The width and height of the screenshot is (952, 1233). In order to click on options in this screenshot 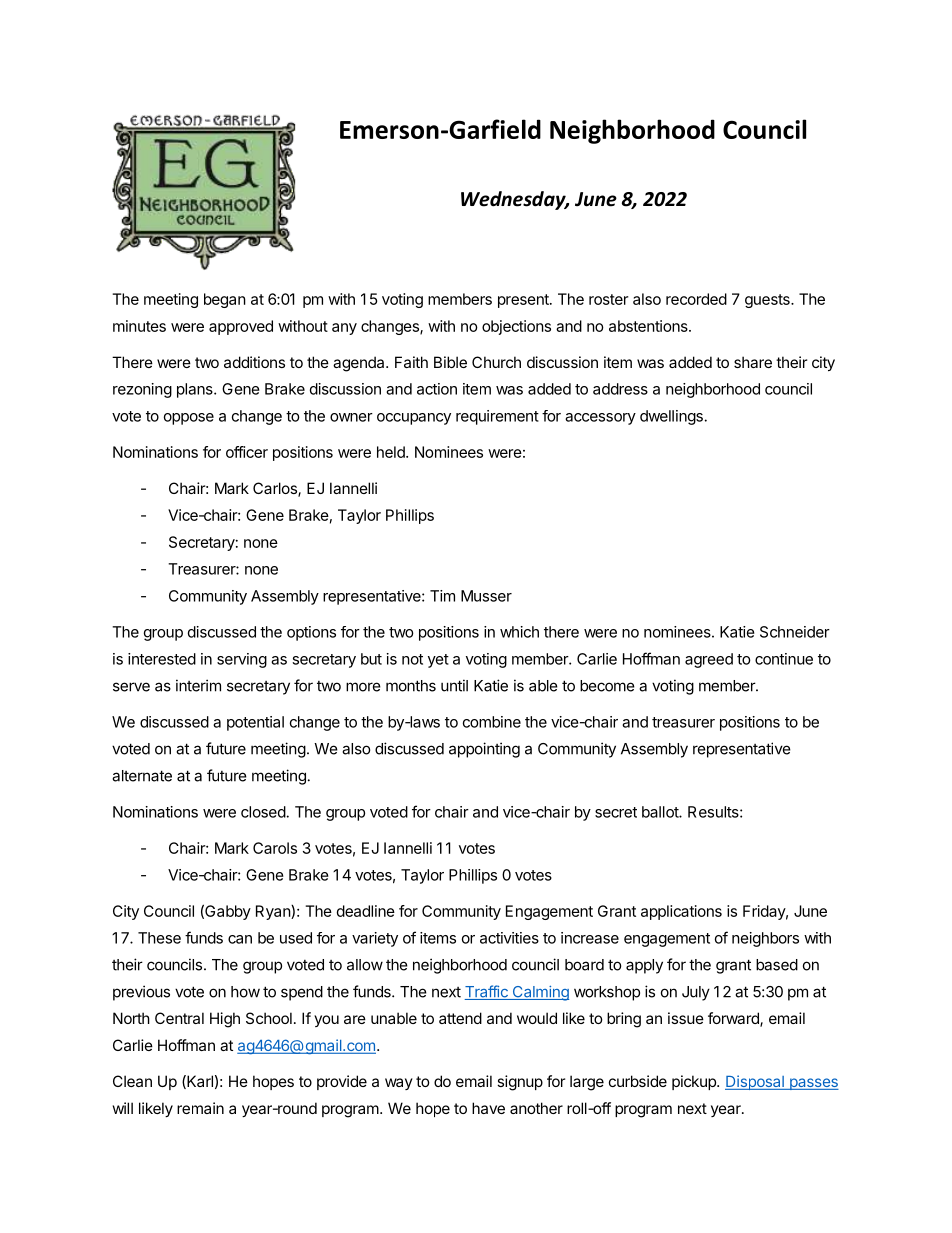, I will do `click(311, 633)`.
